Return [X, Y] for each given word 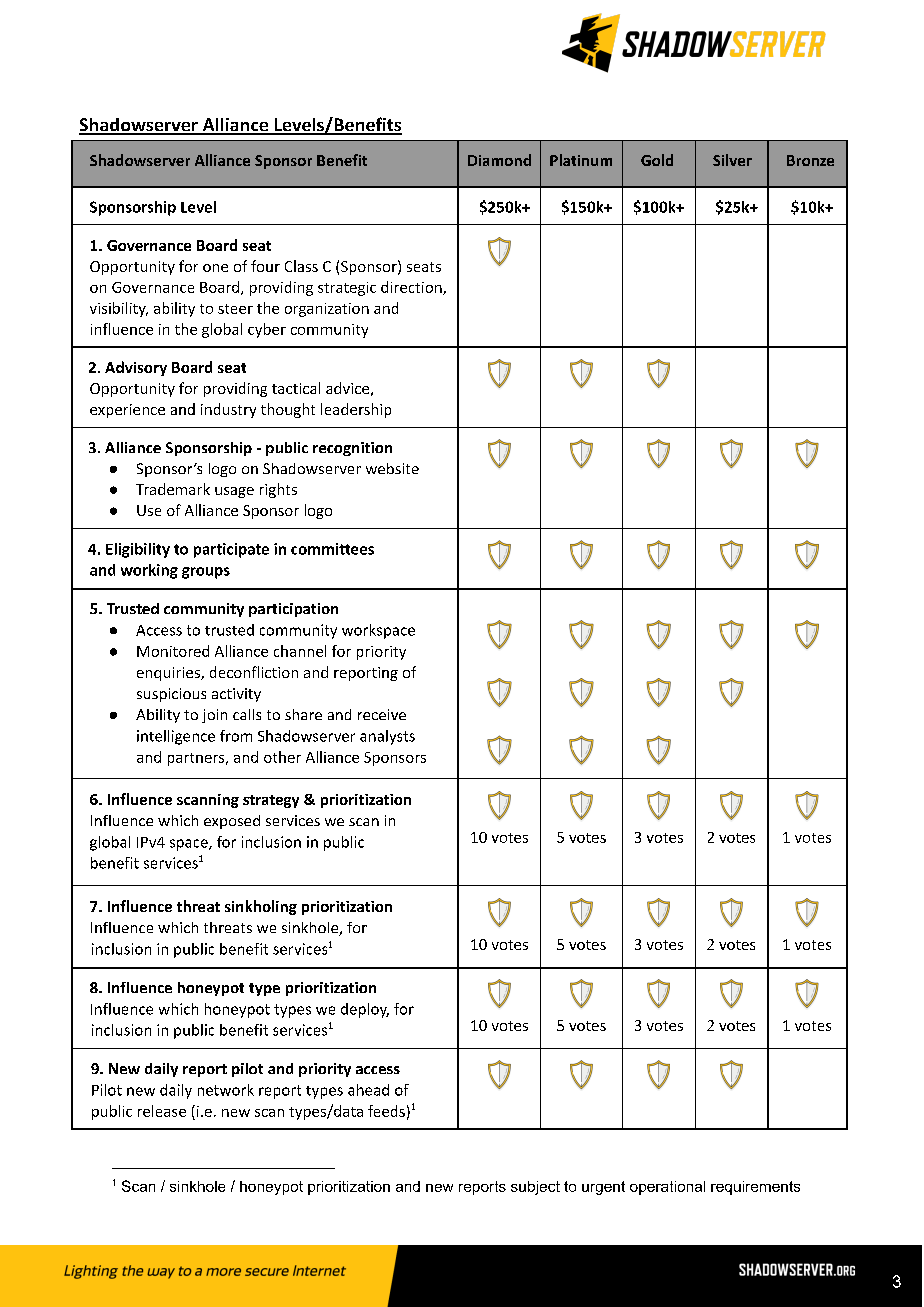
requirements [755, 1188]
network [226, 1090]
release [162, 1111]
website [392, 468]
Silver [732, 160]
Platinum [581, 160]
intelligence [176, 737]
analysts [387, 737]
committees [332, 549]
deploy [365, 1010]
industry [228, 410]
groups [206, 573]
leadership [356, 410]
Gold [657, 160]
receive [382, 714]
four [265, 266]
